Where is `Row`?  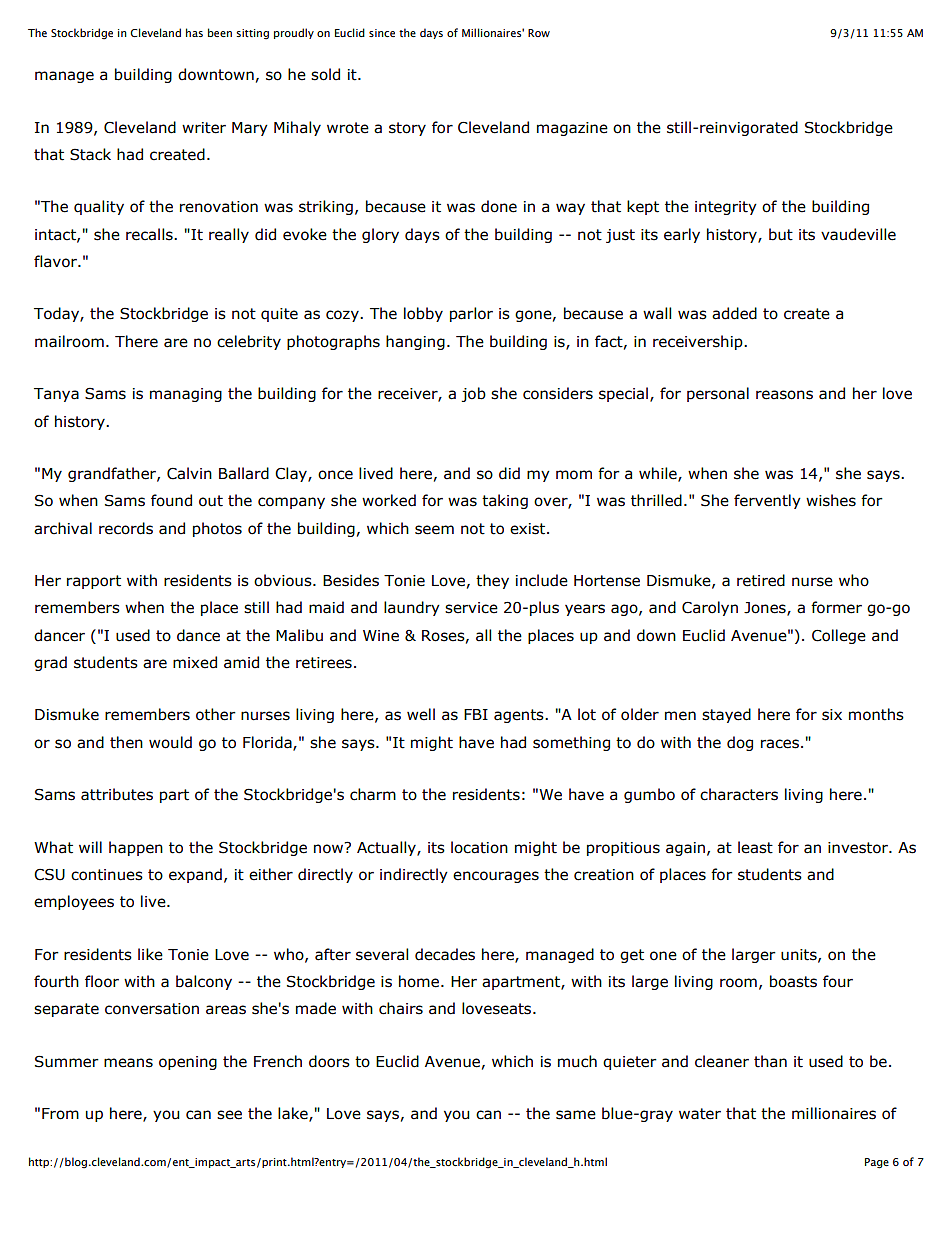 Row is located at coordinates (539, 33).
